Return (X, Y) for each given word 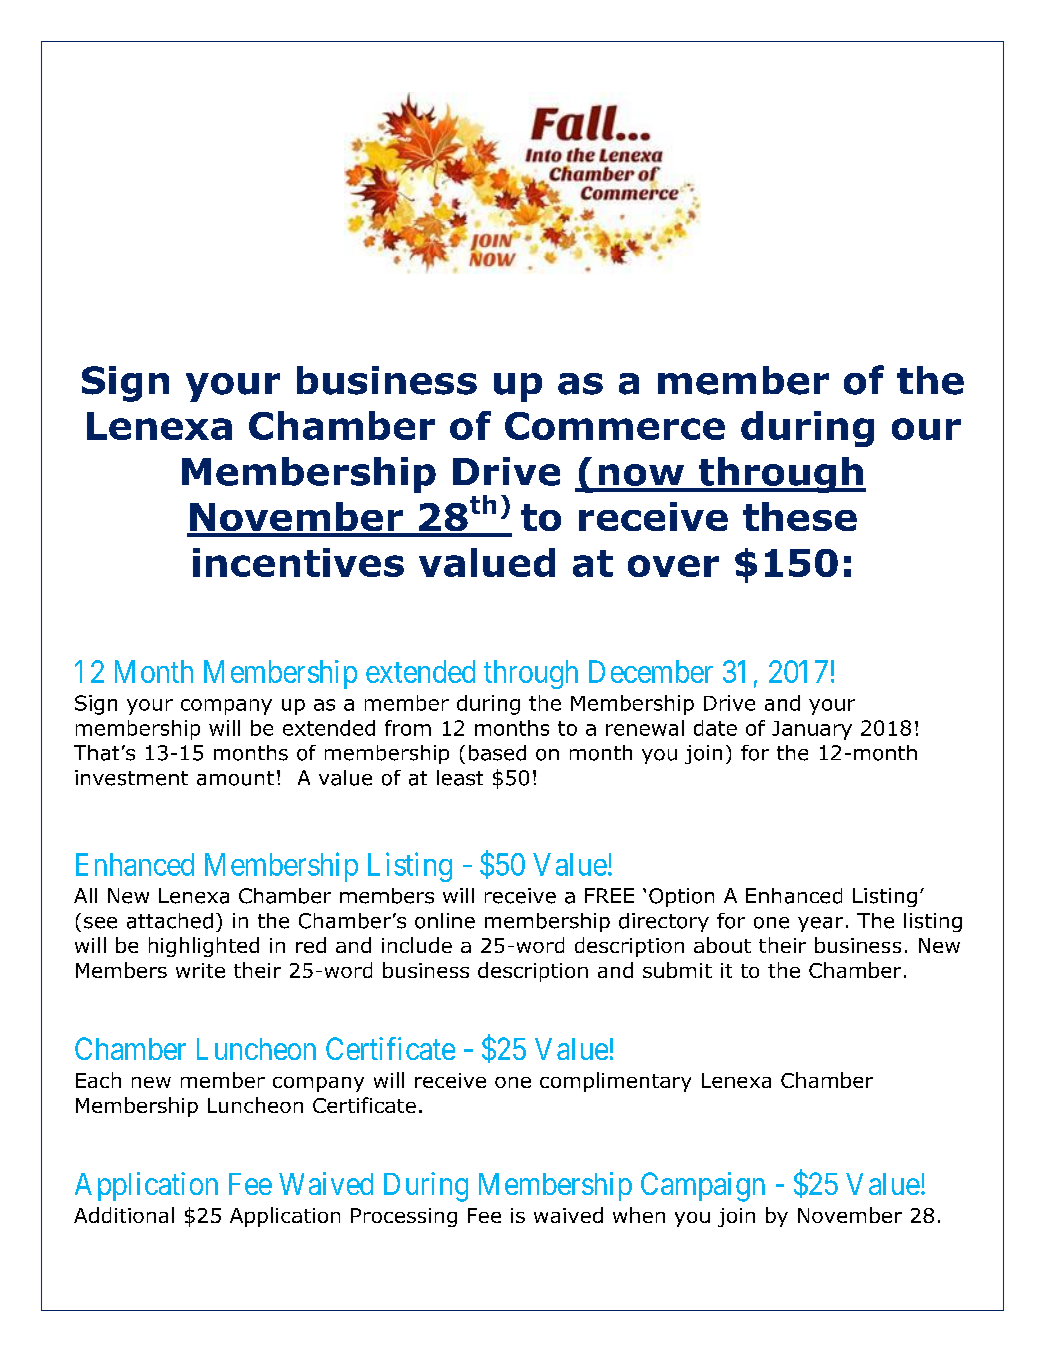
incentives (298, 562)
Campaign (703, 1187)
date (715, 728)
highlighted (204, 947)
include (417, 945)
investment (131, 778)
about (722, 945)
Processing (404, 1217)
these (800, 516)
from (408, 728)
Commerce (615, 426)
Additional (124, 1215)
